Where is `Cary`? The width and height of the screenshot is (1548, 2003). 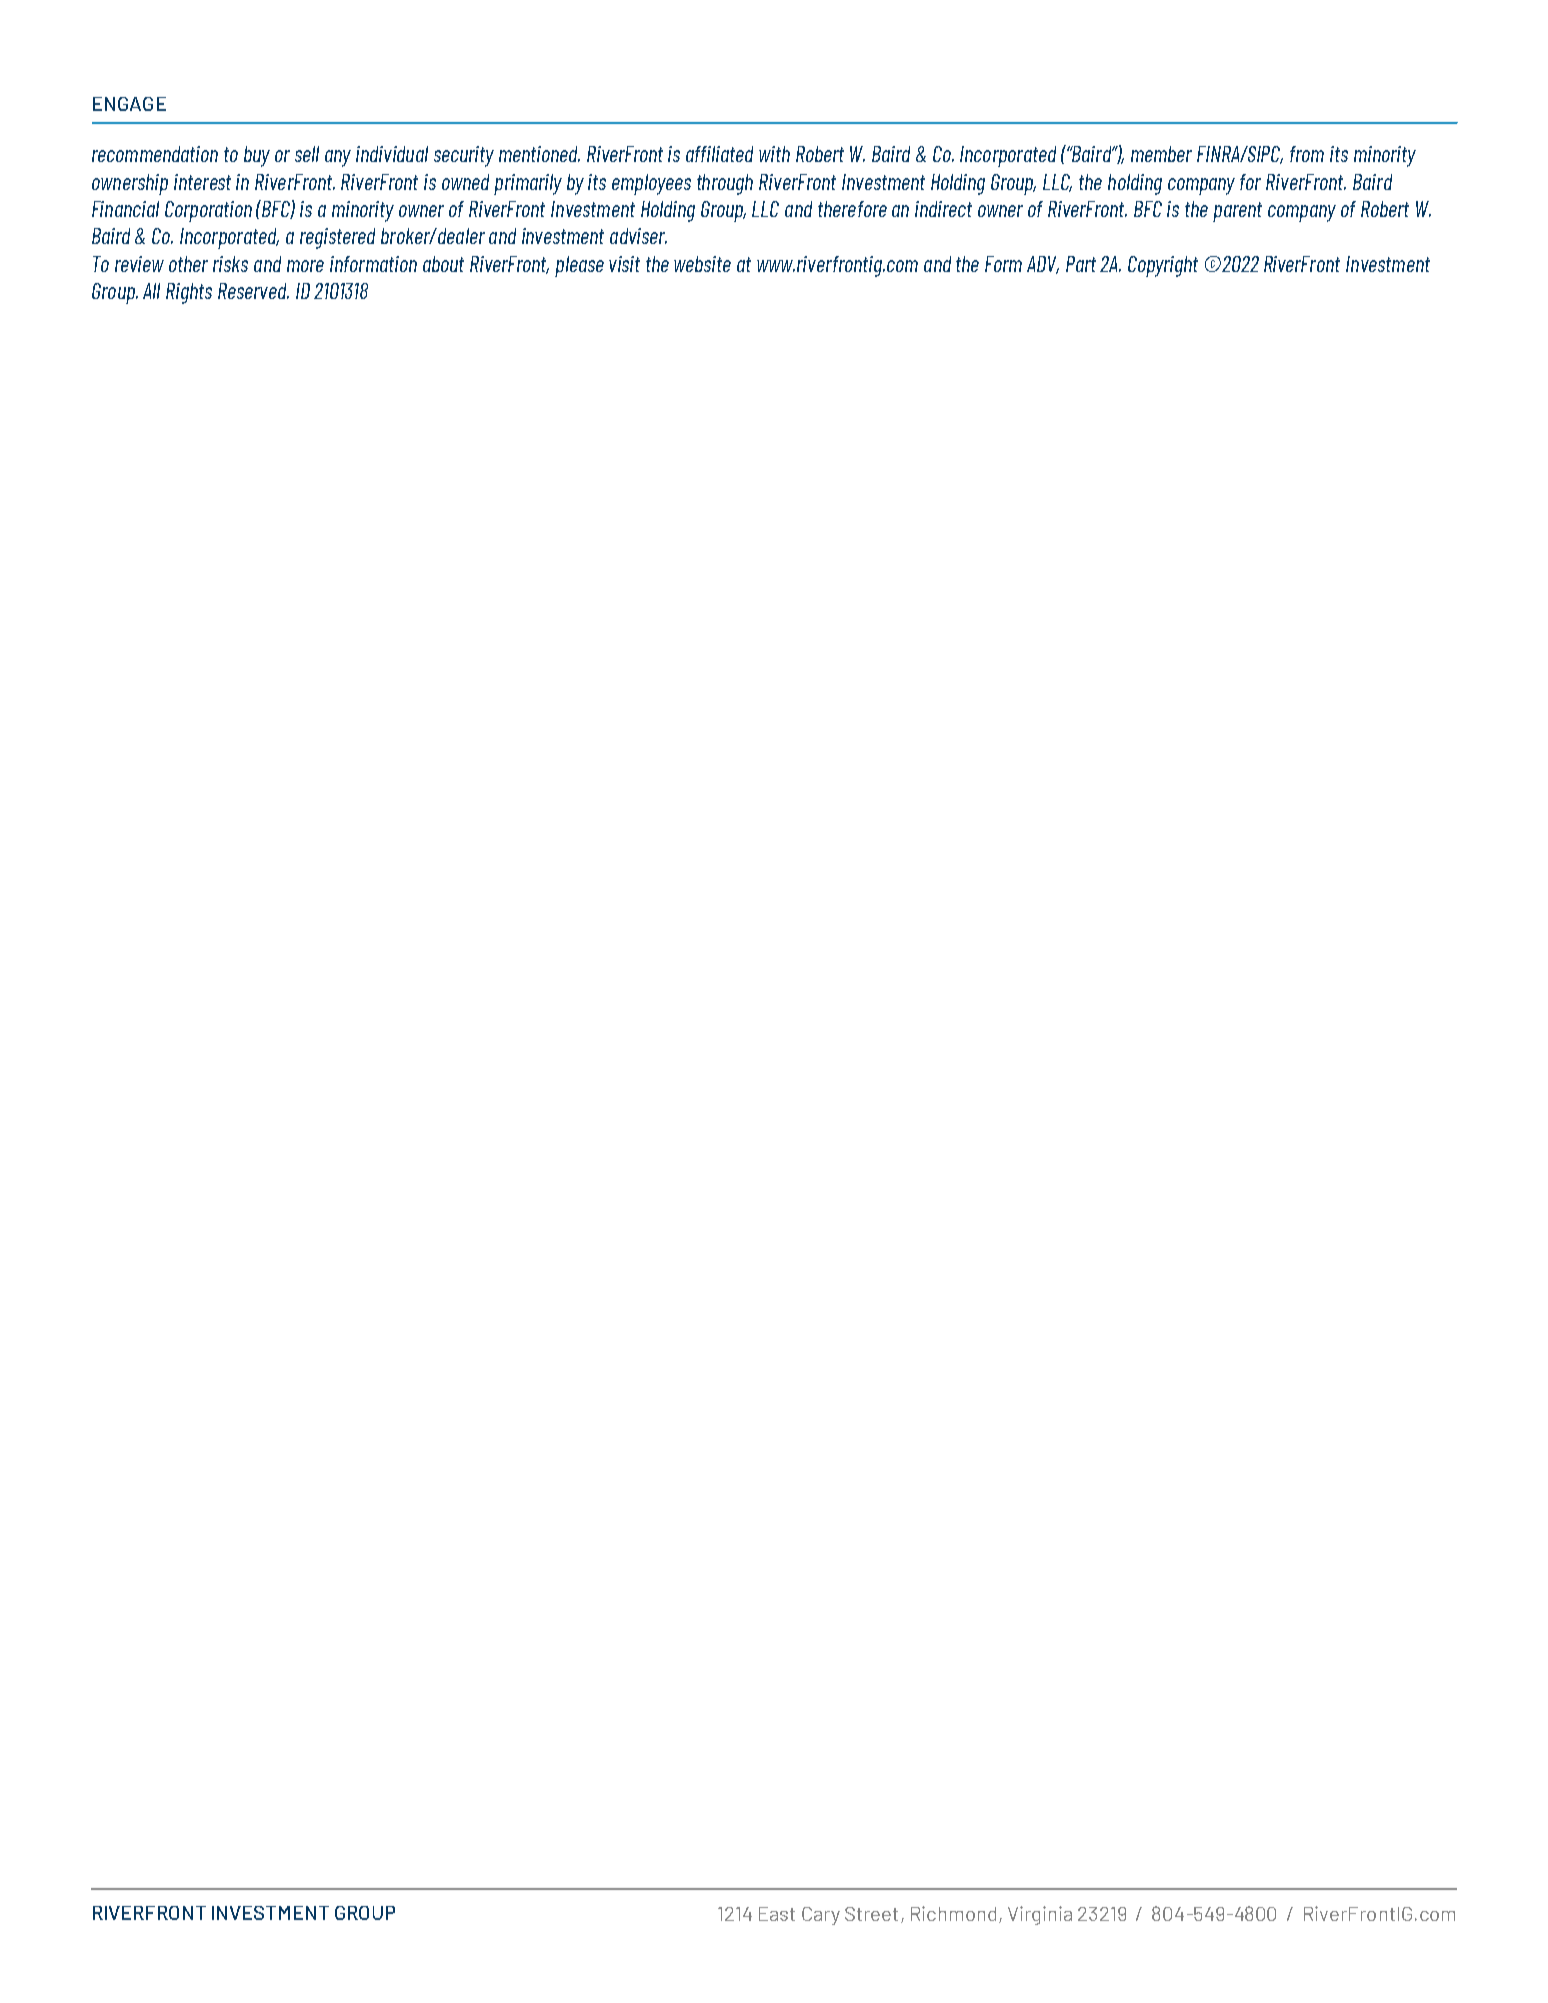
Cary is located at coordinates (821, 1916).
